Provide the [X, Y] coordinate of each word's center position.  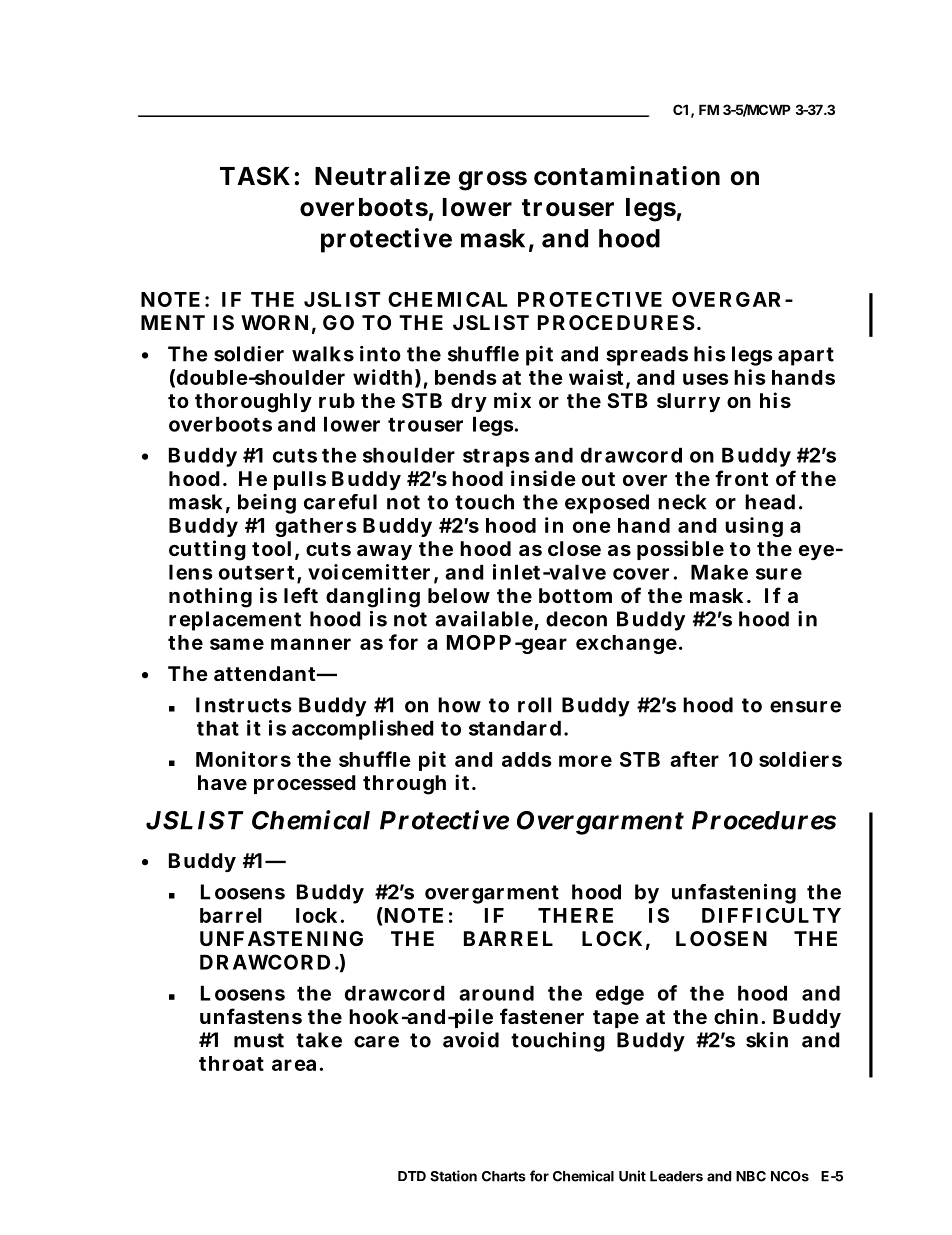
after [694, 759]
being [267, 504]
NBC [751, 1176]
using [754, 527]
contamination [627, 176]
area [296, 1065]
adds [527, 759]
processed [305, 784]
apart [806, 356]
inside [543, 478]
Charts [504, 1176]
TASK [255, 176]
